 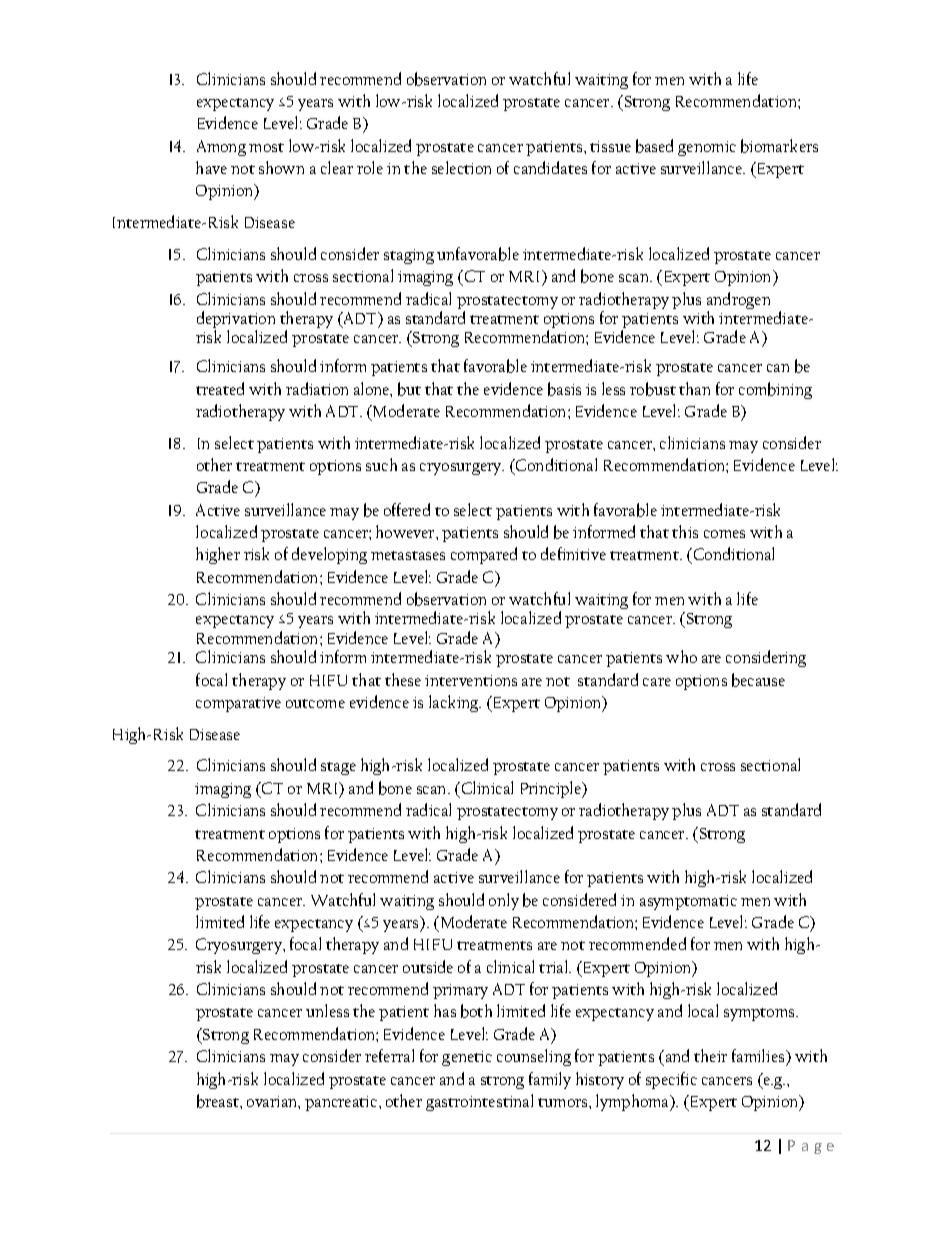 I want to click on compared, so click(x=484, y=555).
